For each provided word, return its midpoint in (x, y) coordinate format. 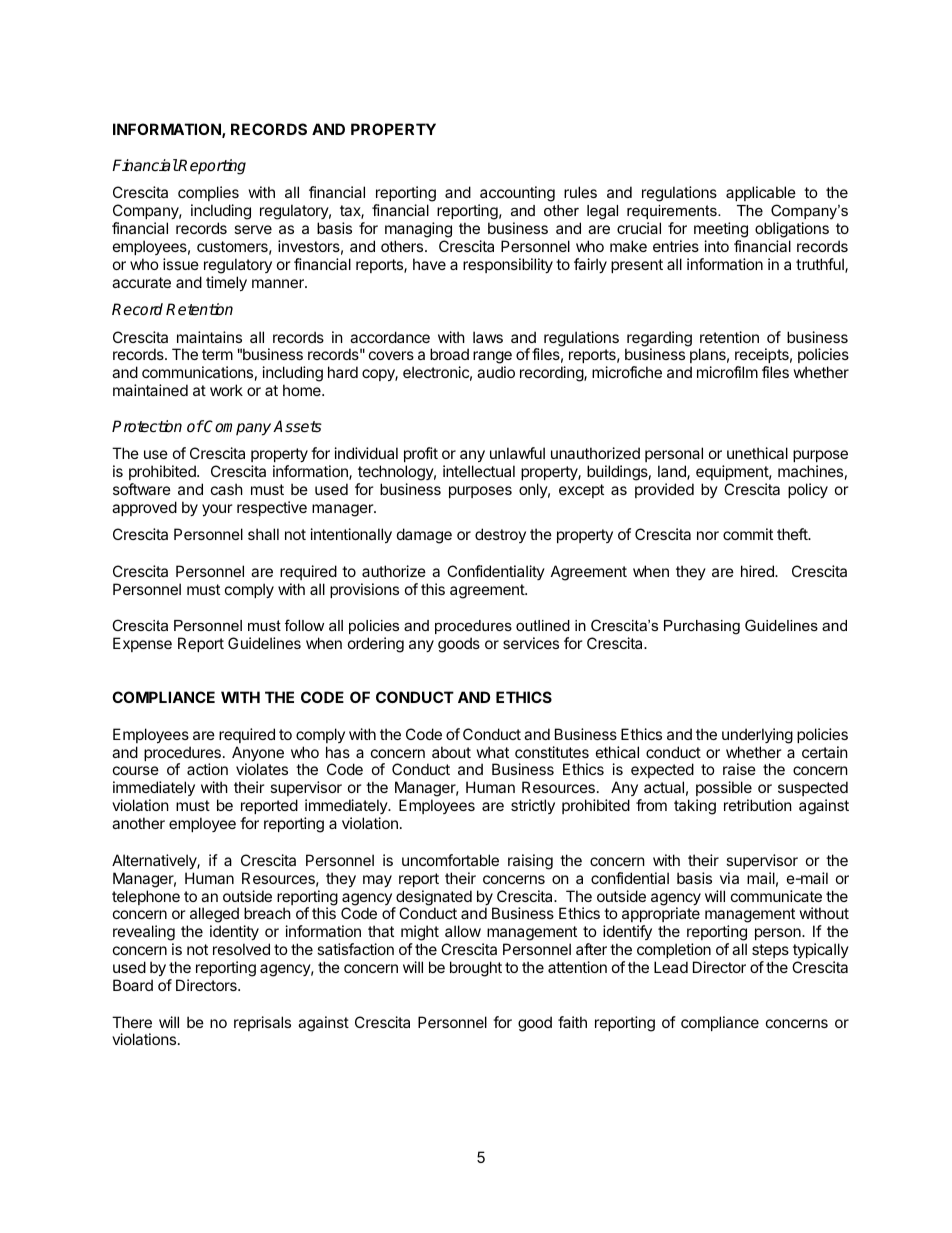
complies (208, 195)
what (493, 752)
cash (227, 489)
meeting (721, 231)
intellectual (479, 471)
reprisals (262, 1023)
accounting (516, 195)
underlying (757, 736)
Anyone (258, 755)
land (673, 472)
